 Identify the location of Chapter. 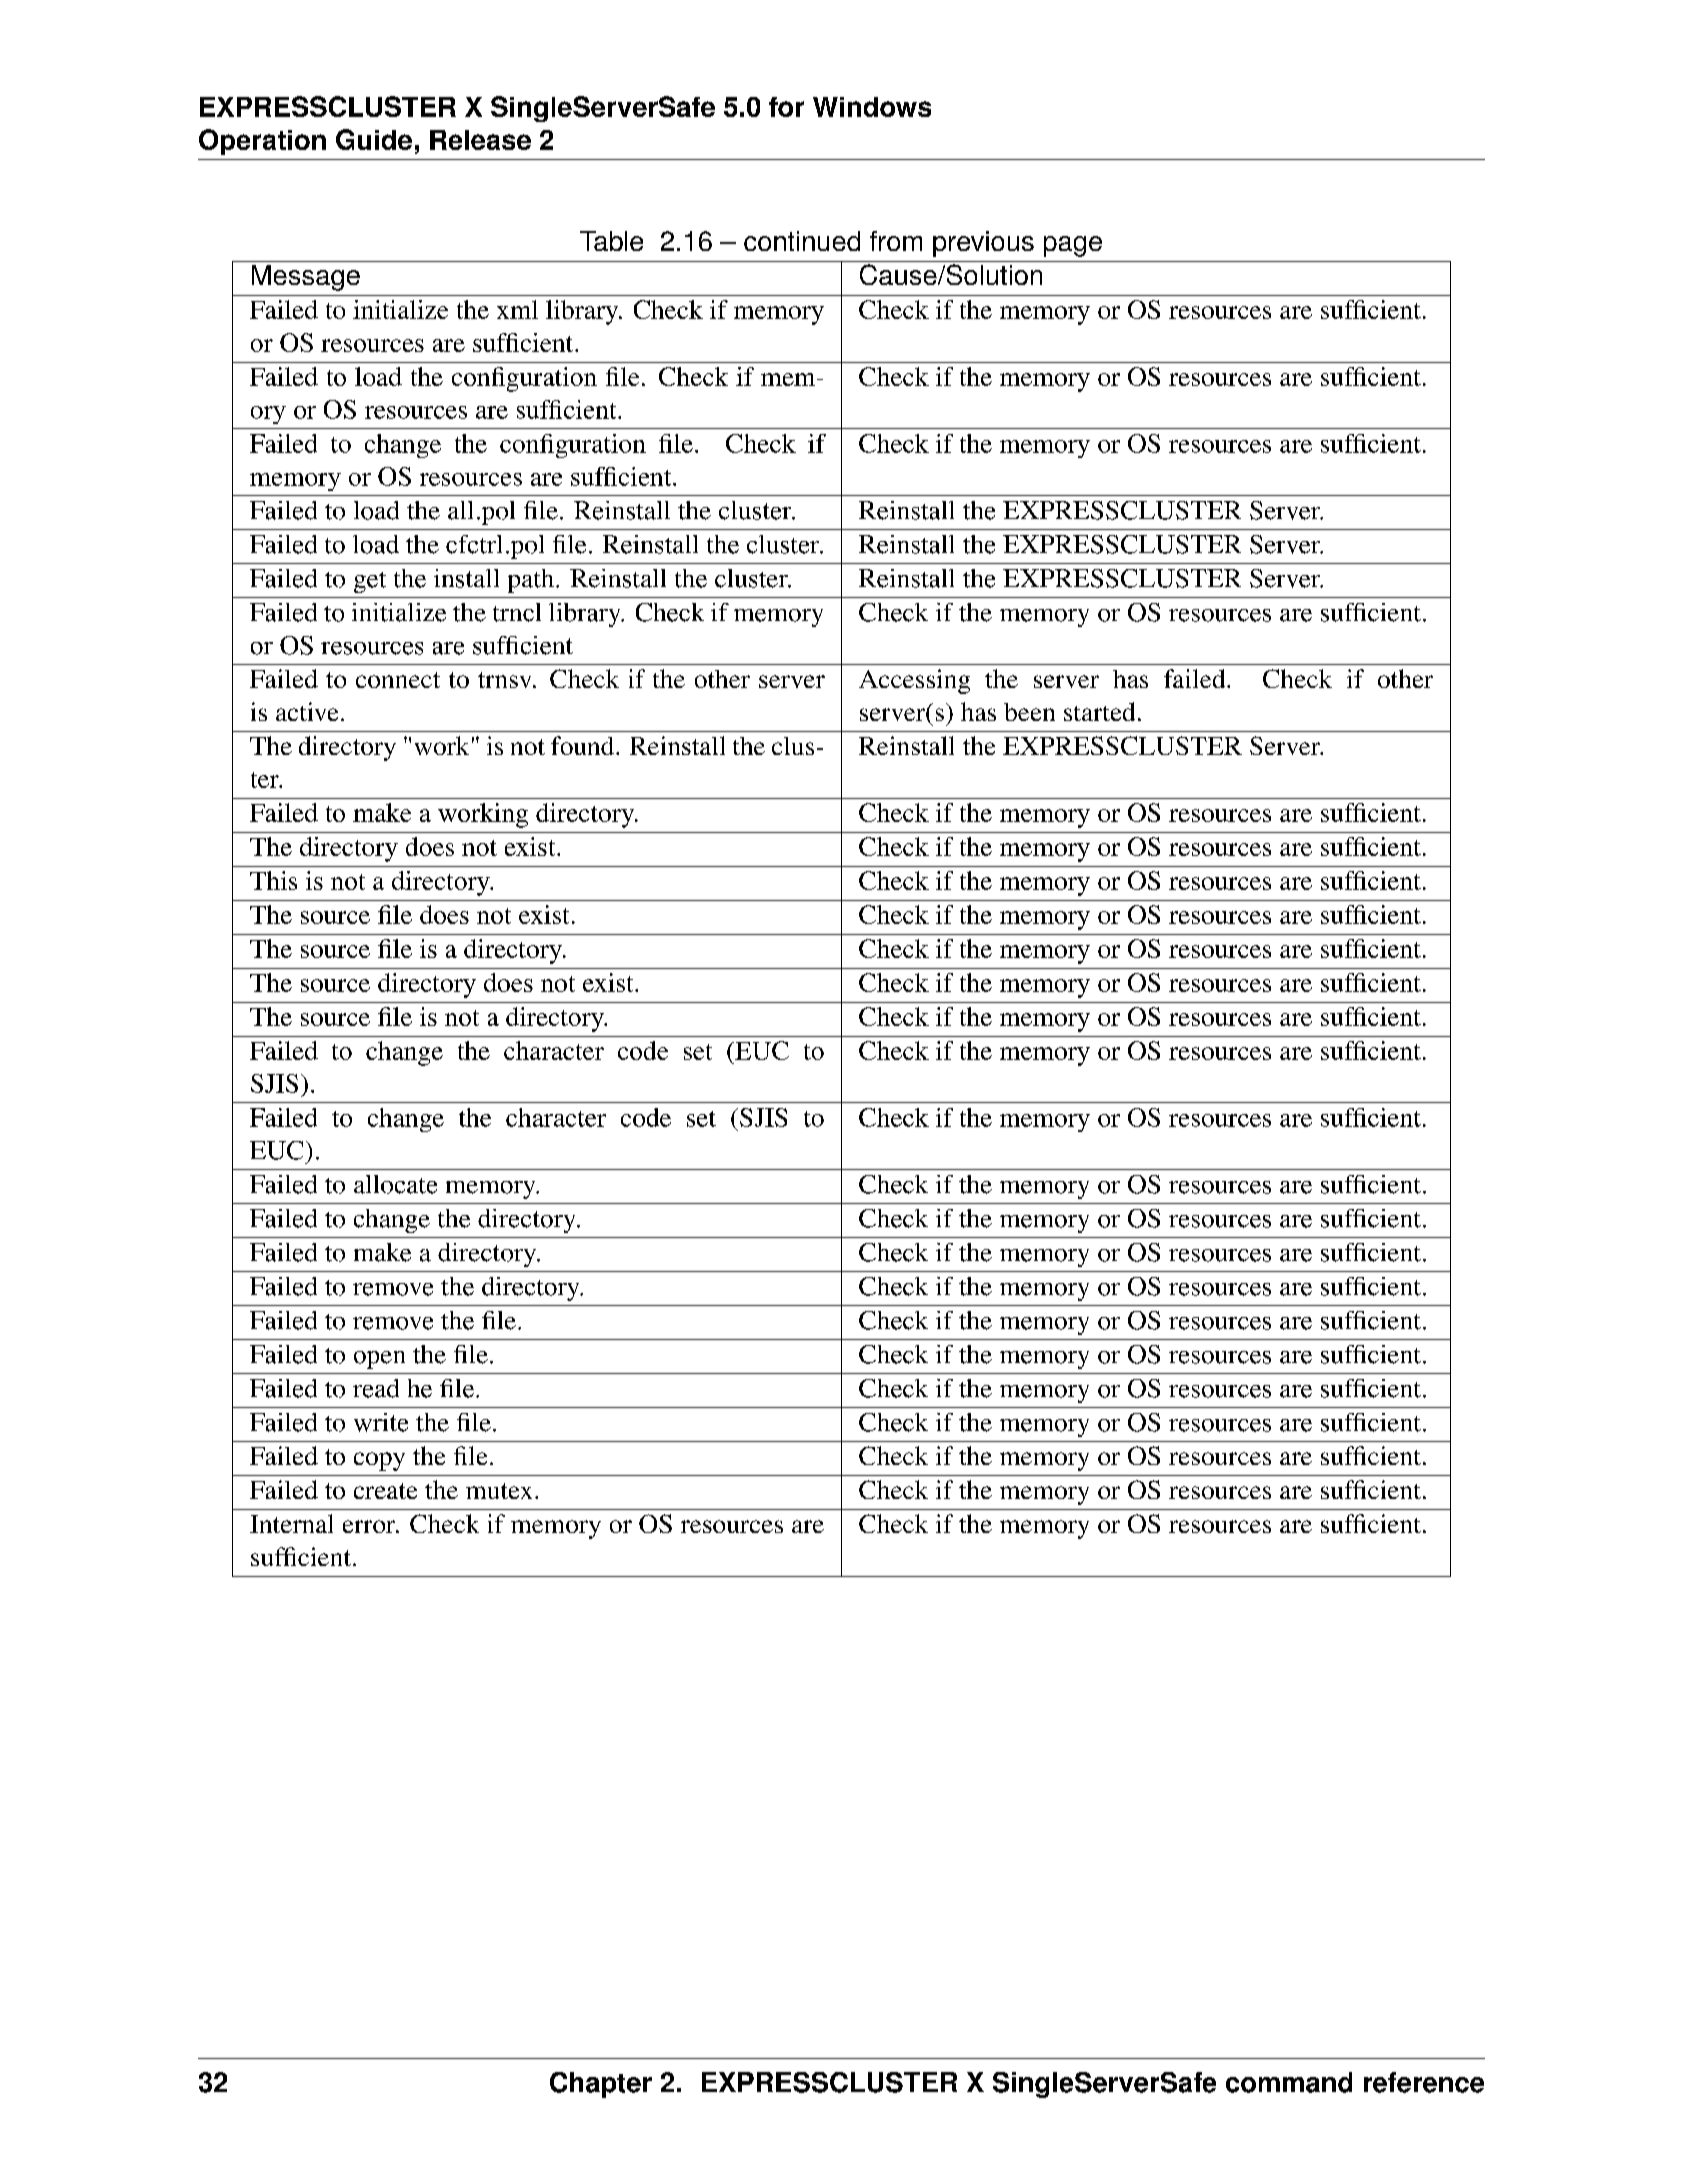
(601, 2085).
